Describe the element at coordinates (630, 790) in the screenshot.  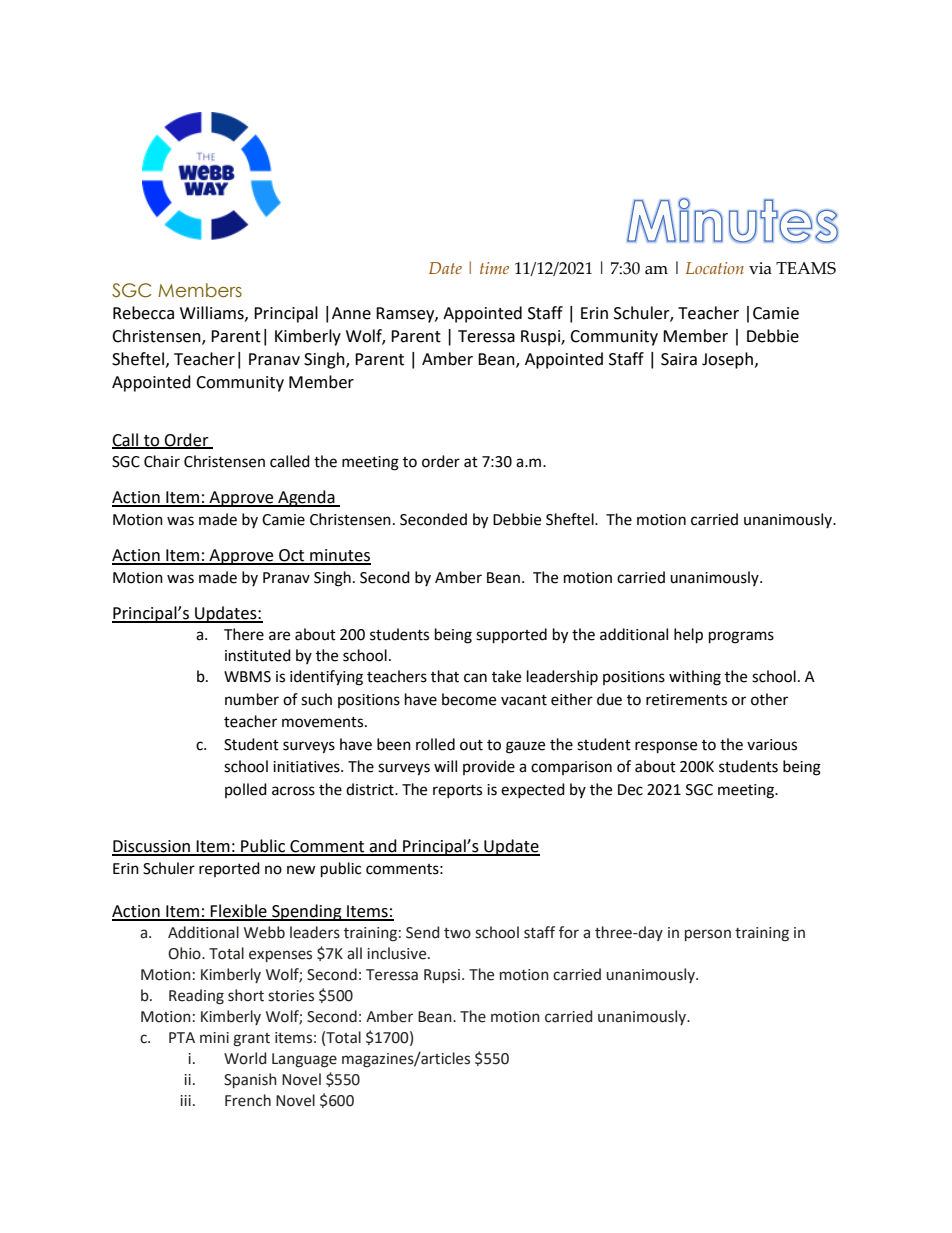
I see `Dec` at that location.
